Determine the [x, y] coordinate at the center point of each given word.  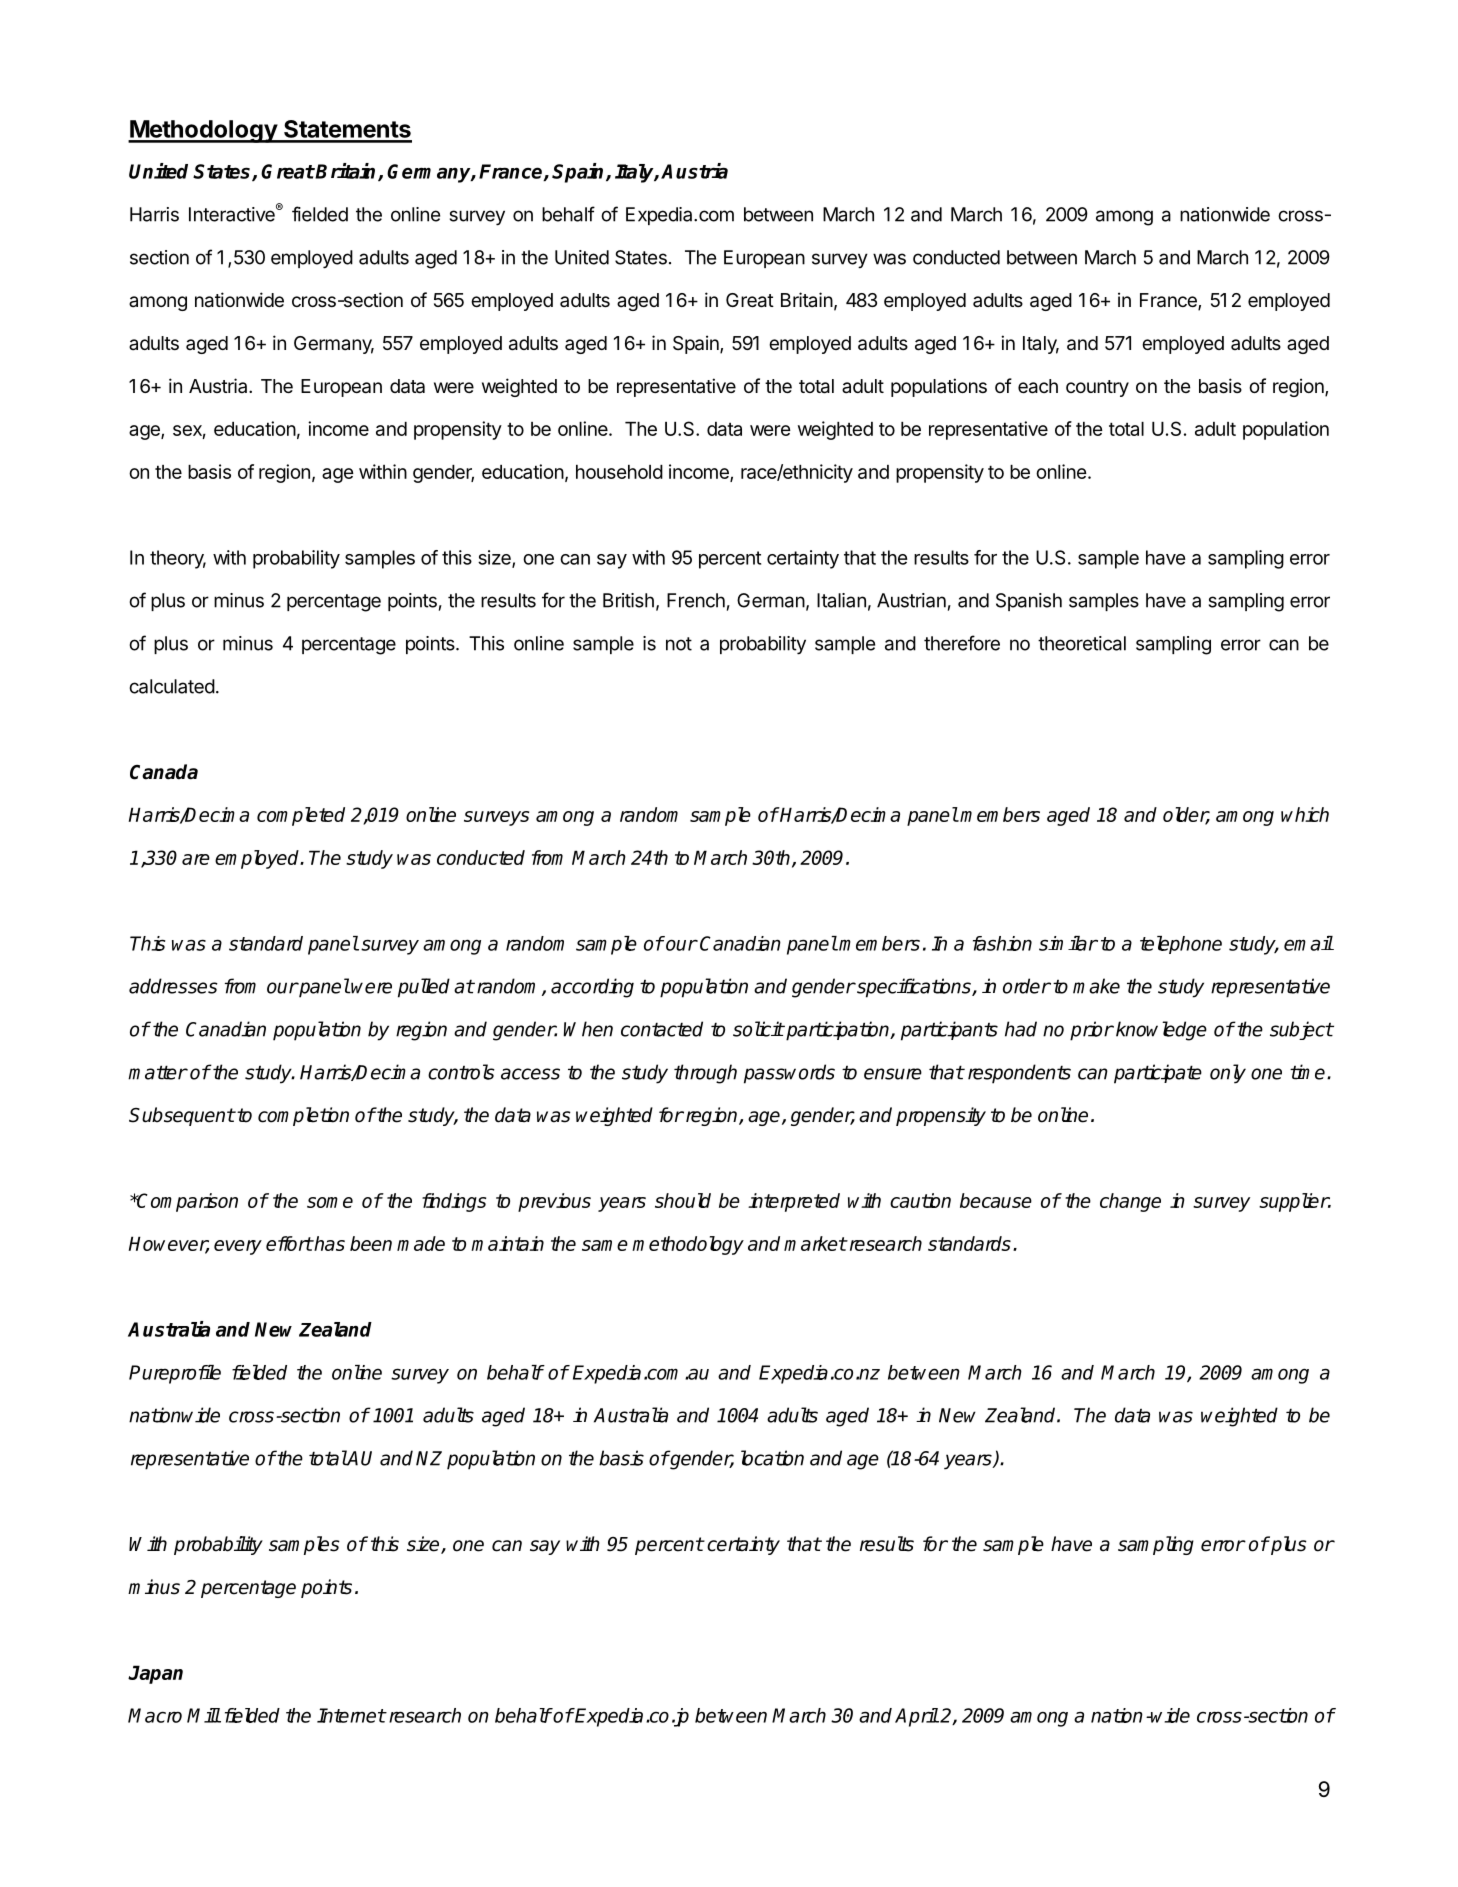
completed [301, 816]
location [772, 1458]
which [1305, 814]
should [683, 1200]
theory [178, 559]
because [996, 1200]
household [619, 472]
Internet [351, 1715]
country [1097, 388]
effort [289, 1243]
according [592, 988]
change [1130, 1202]
